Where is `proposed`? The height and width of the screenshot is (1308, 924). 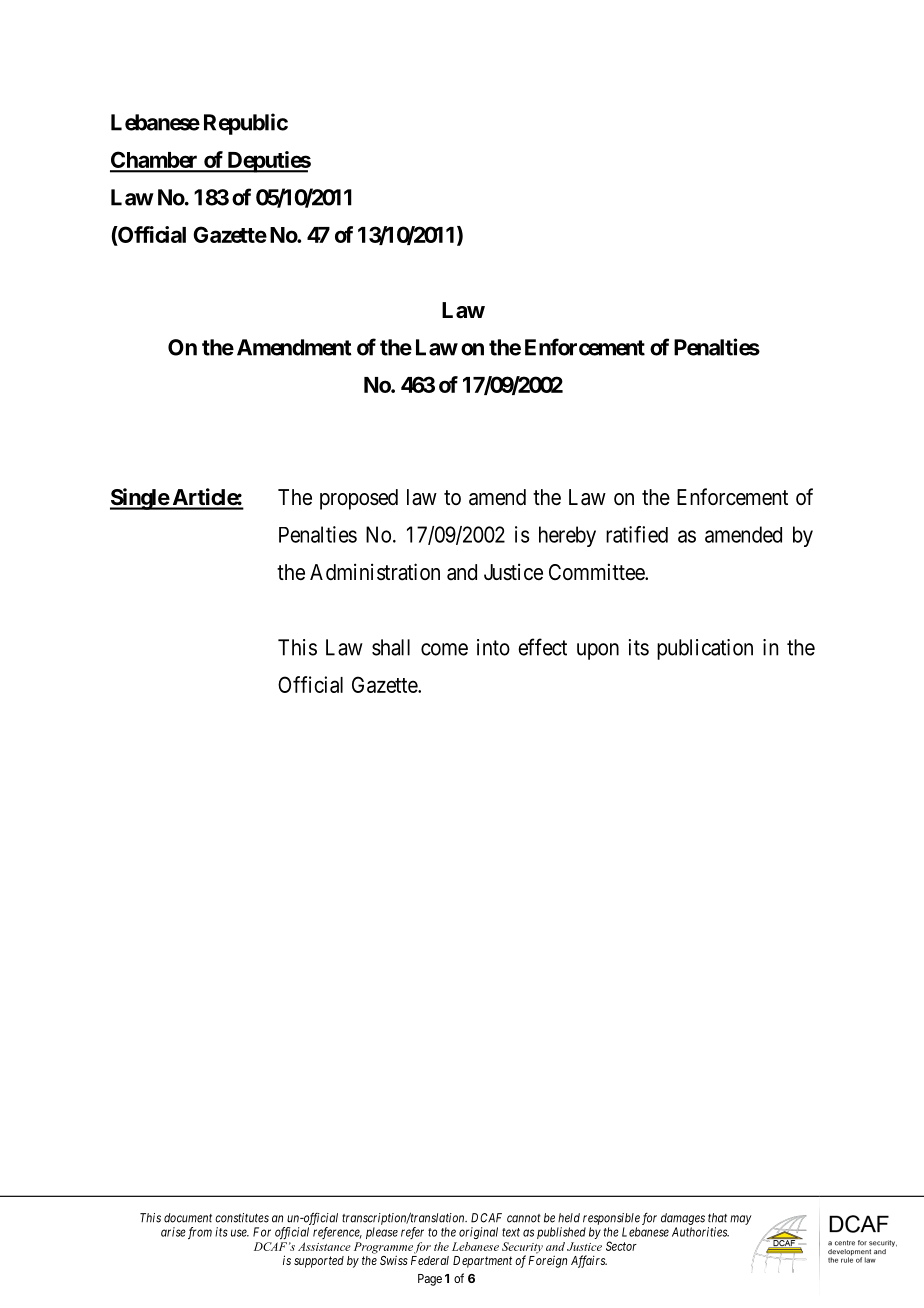 proposed is located at coordinates (359, 499).
